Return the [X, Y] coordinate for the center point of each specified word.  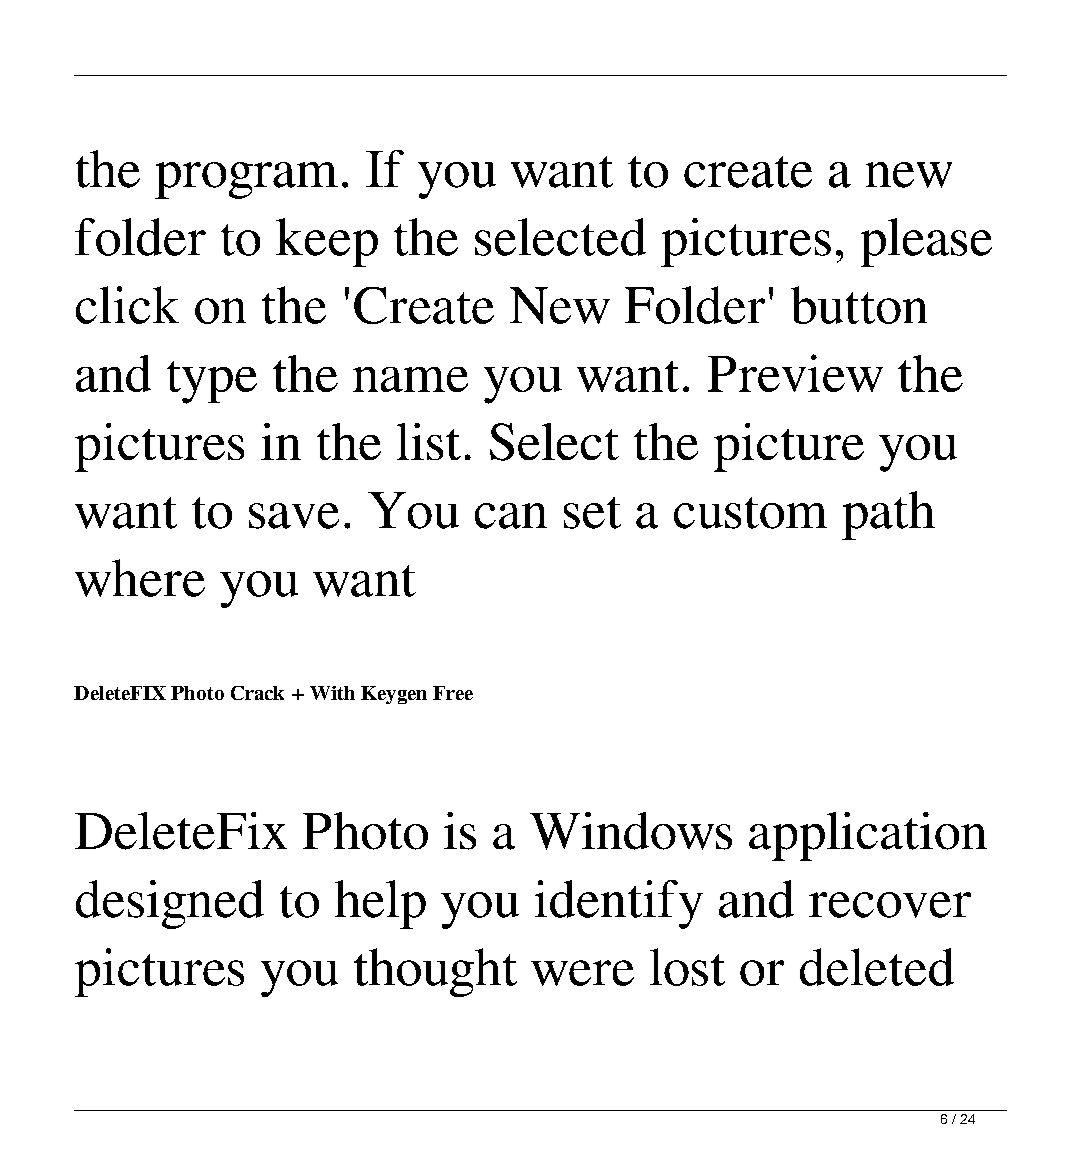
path [888, 515]
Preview [795, 373]
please [926, 242]
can [511, 516]
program [246, 180]
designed [170, 904]
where [140, 578]
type [212, 382]
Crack [257, 693]
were [582, 973]
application [868, 836]
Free [453, 693]
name [410, 379]
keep [327, 242]
